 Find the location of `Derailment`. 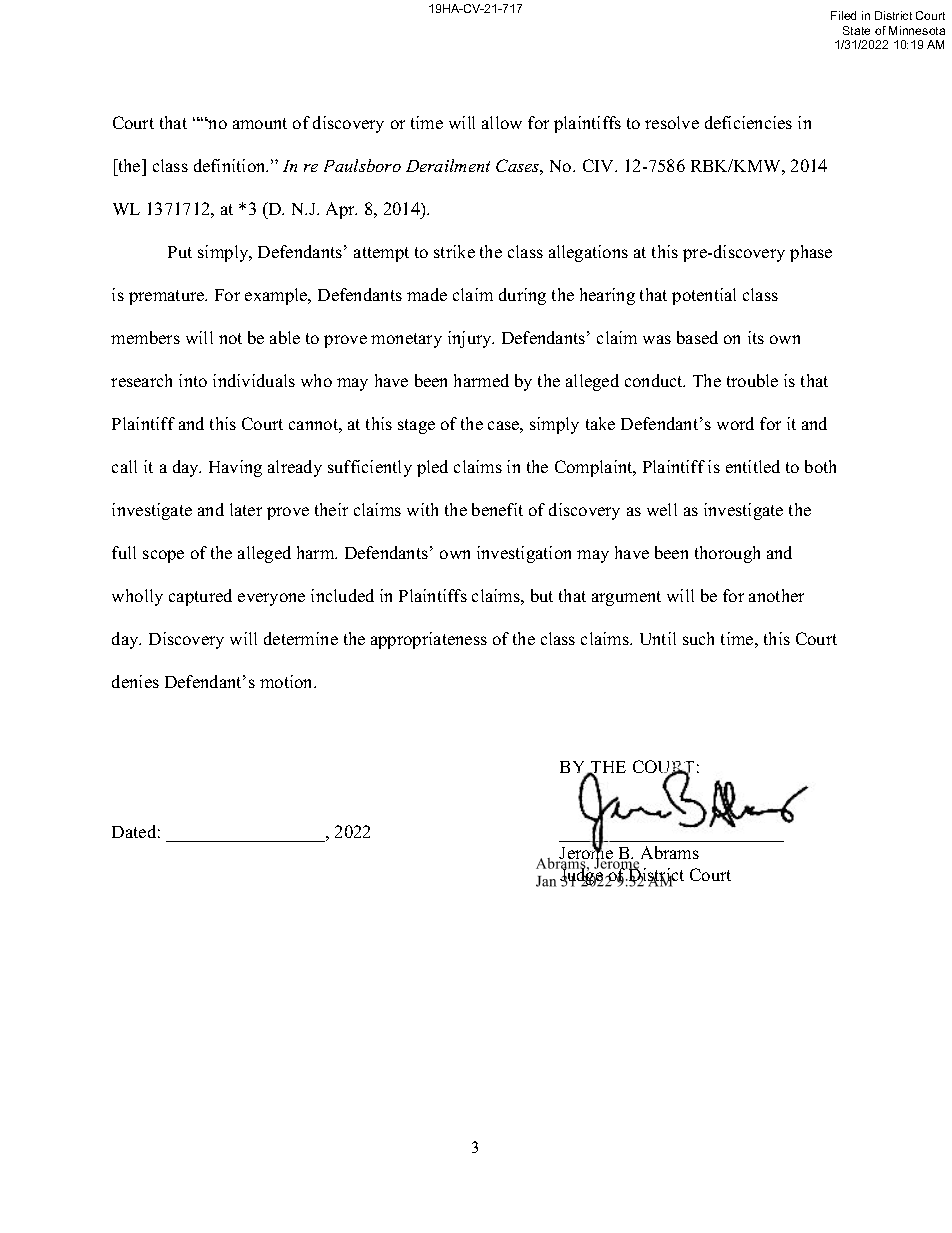

Derailment is located at coordinates (448, 165).
